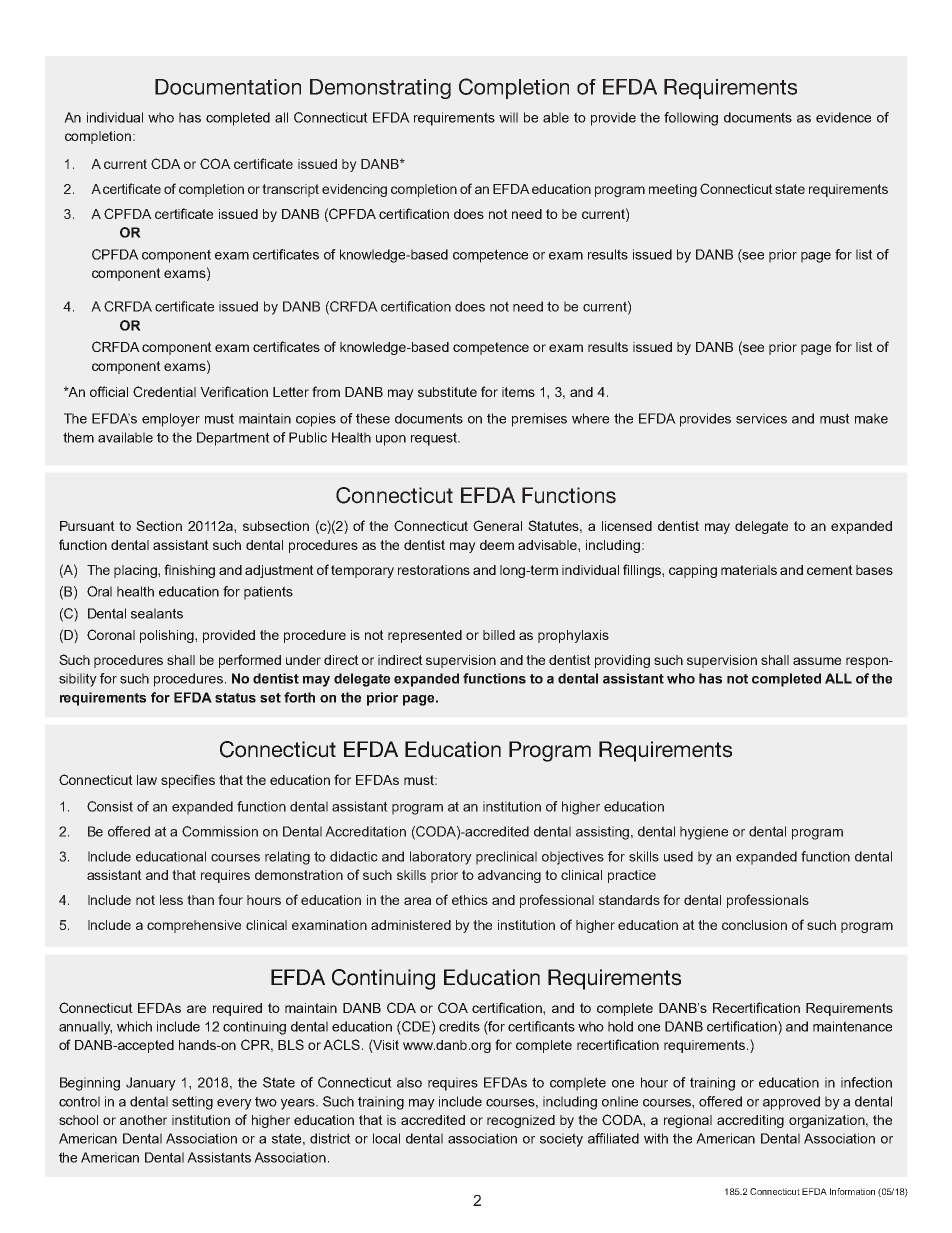 This page has height=1233, width=952. I want to click on recognized, so click(521, 1121).
